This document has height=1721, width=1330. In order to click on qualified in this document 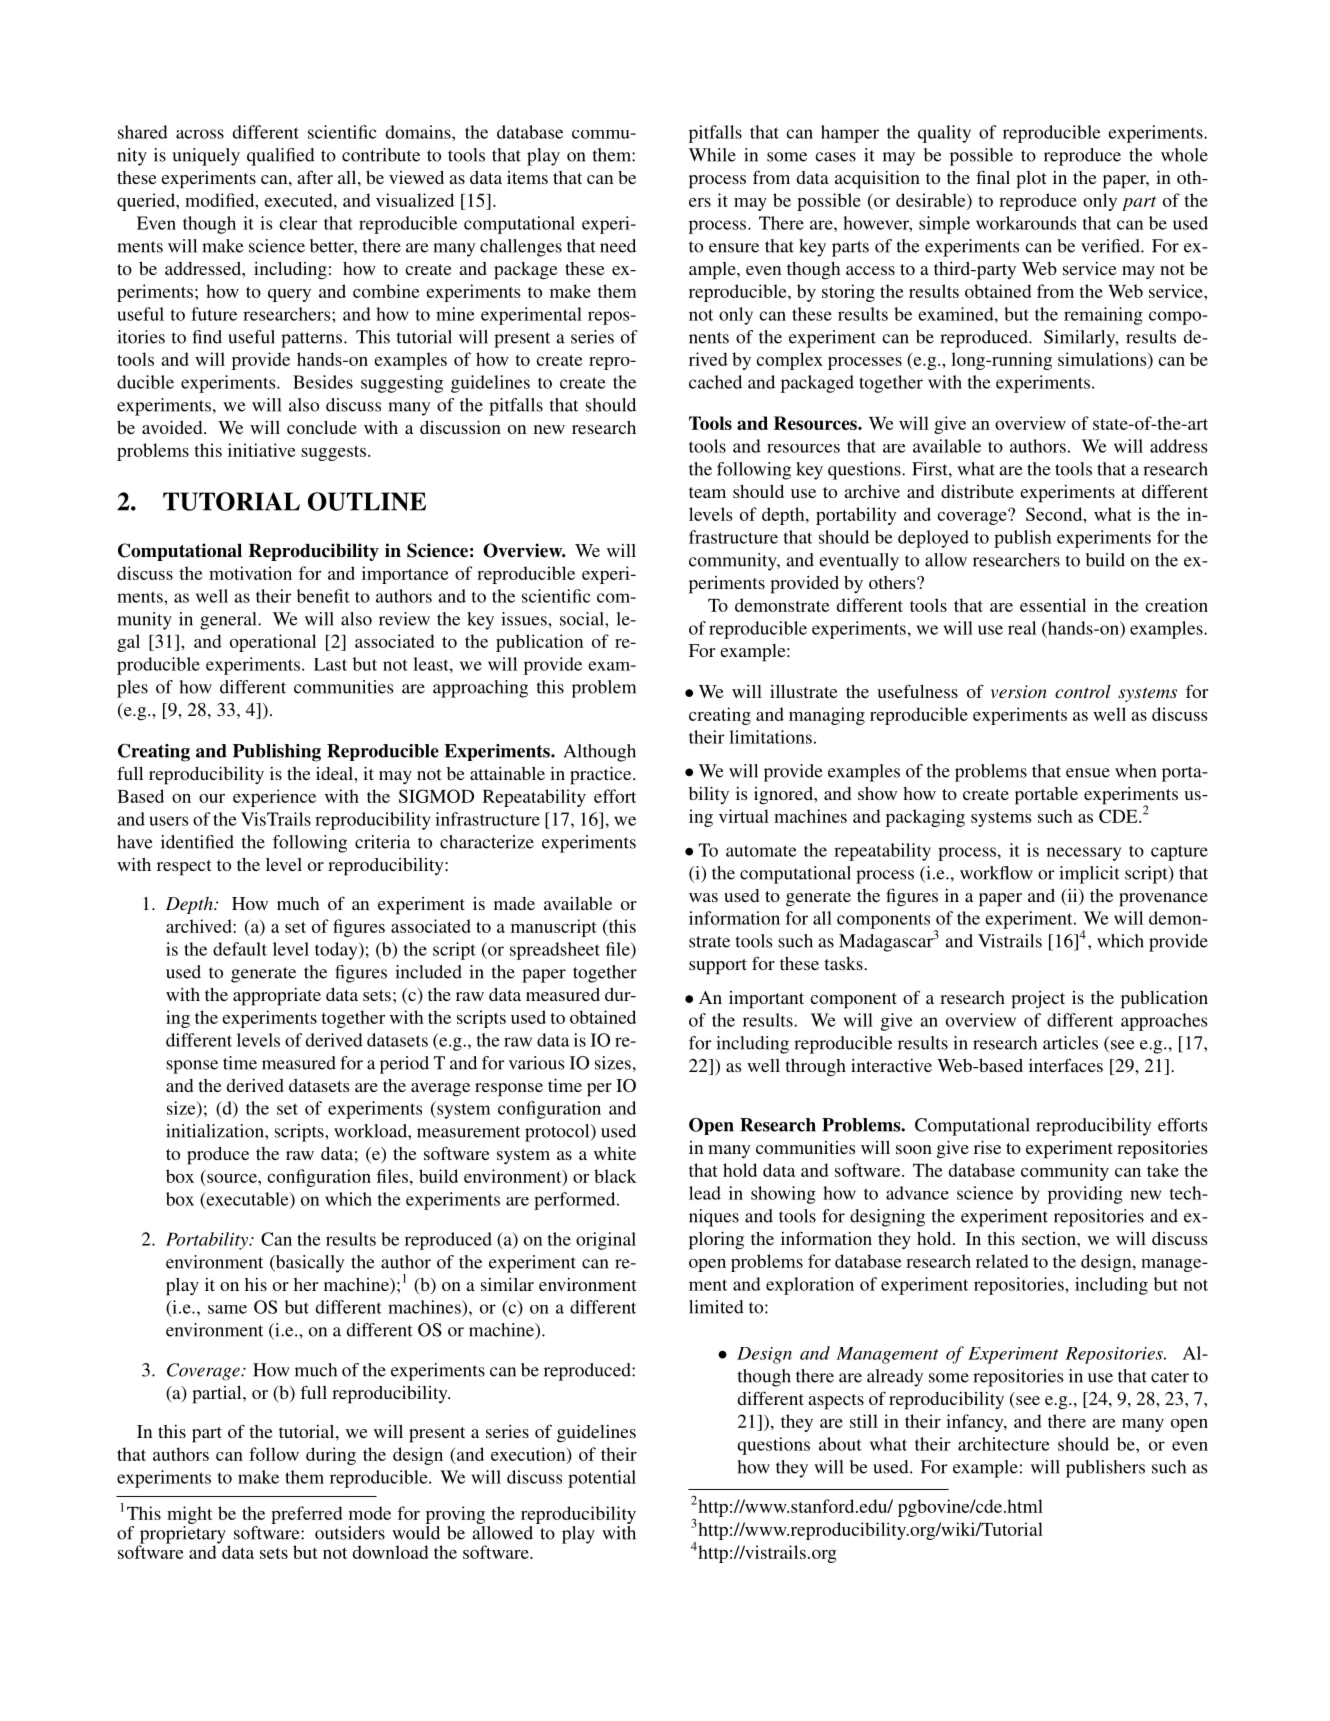, I will do `click(281, 157)`.
